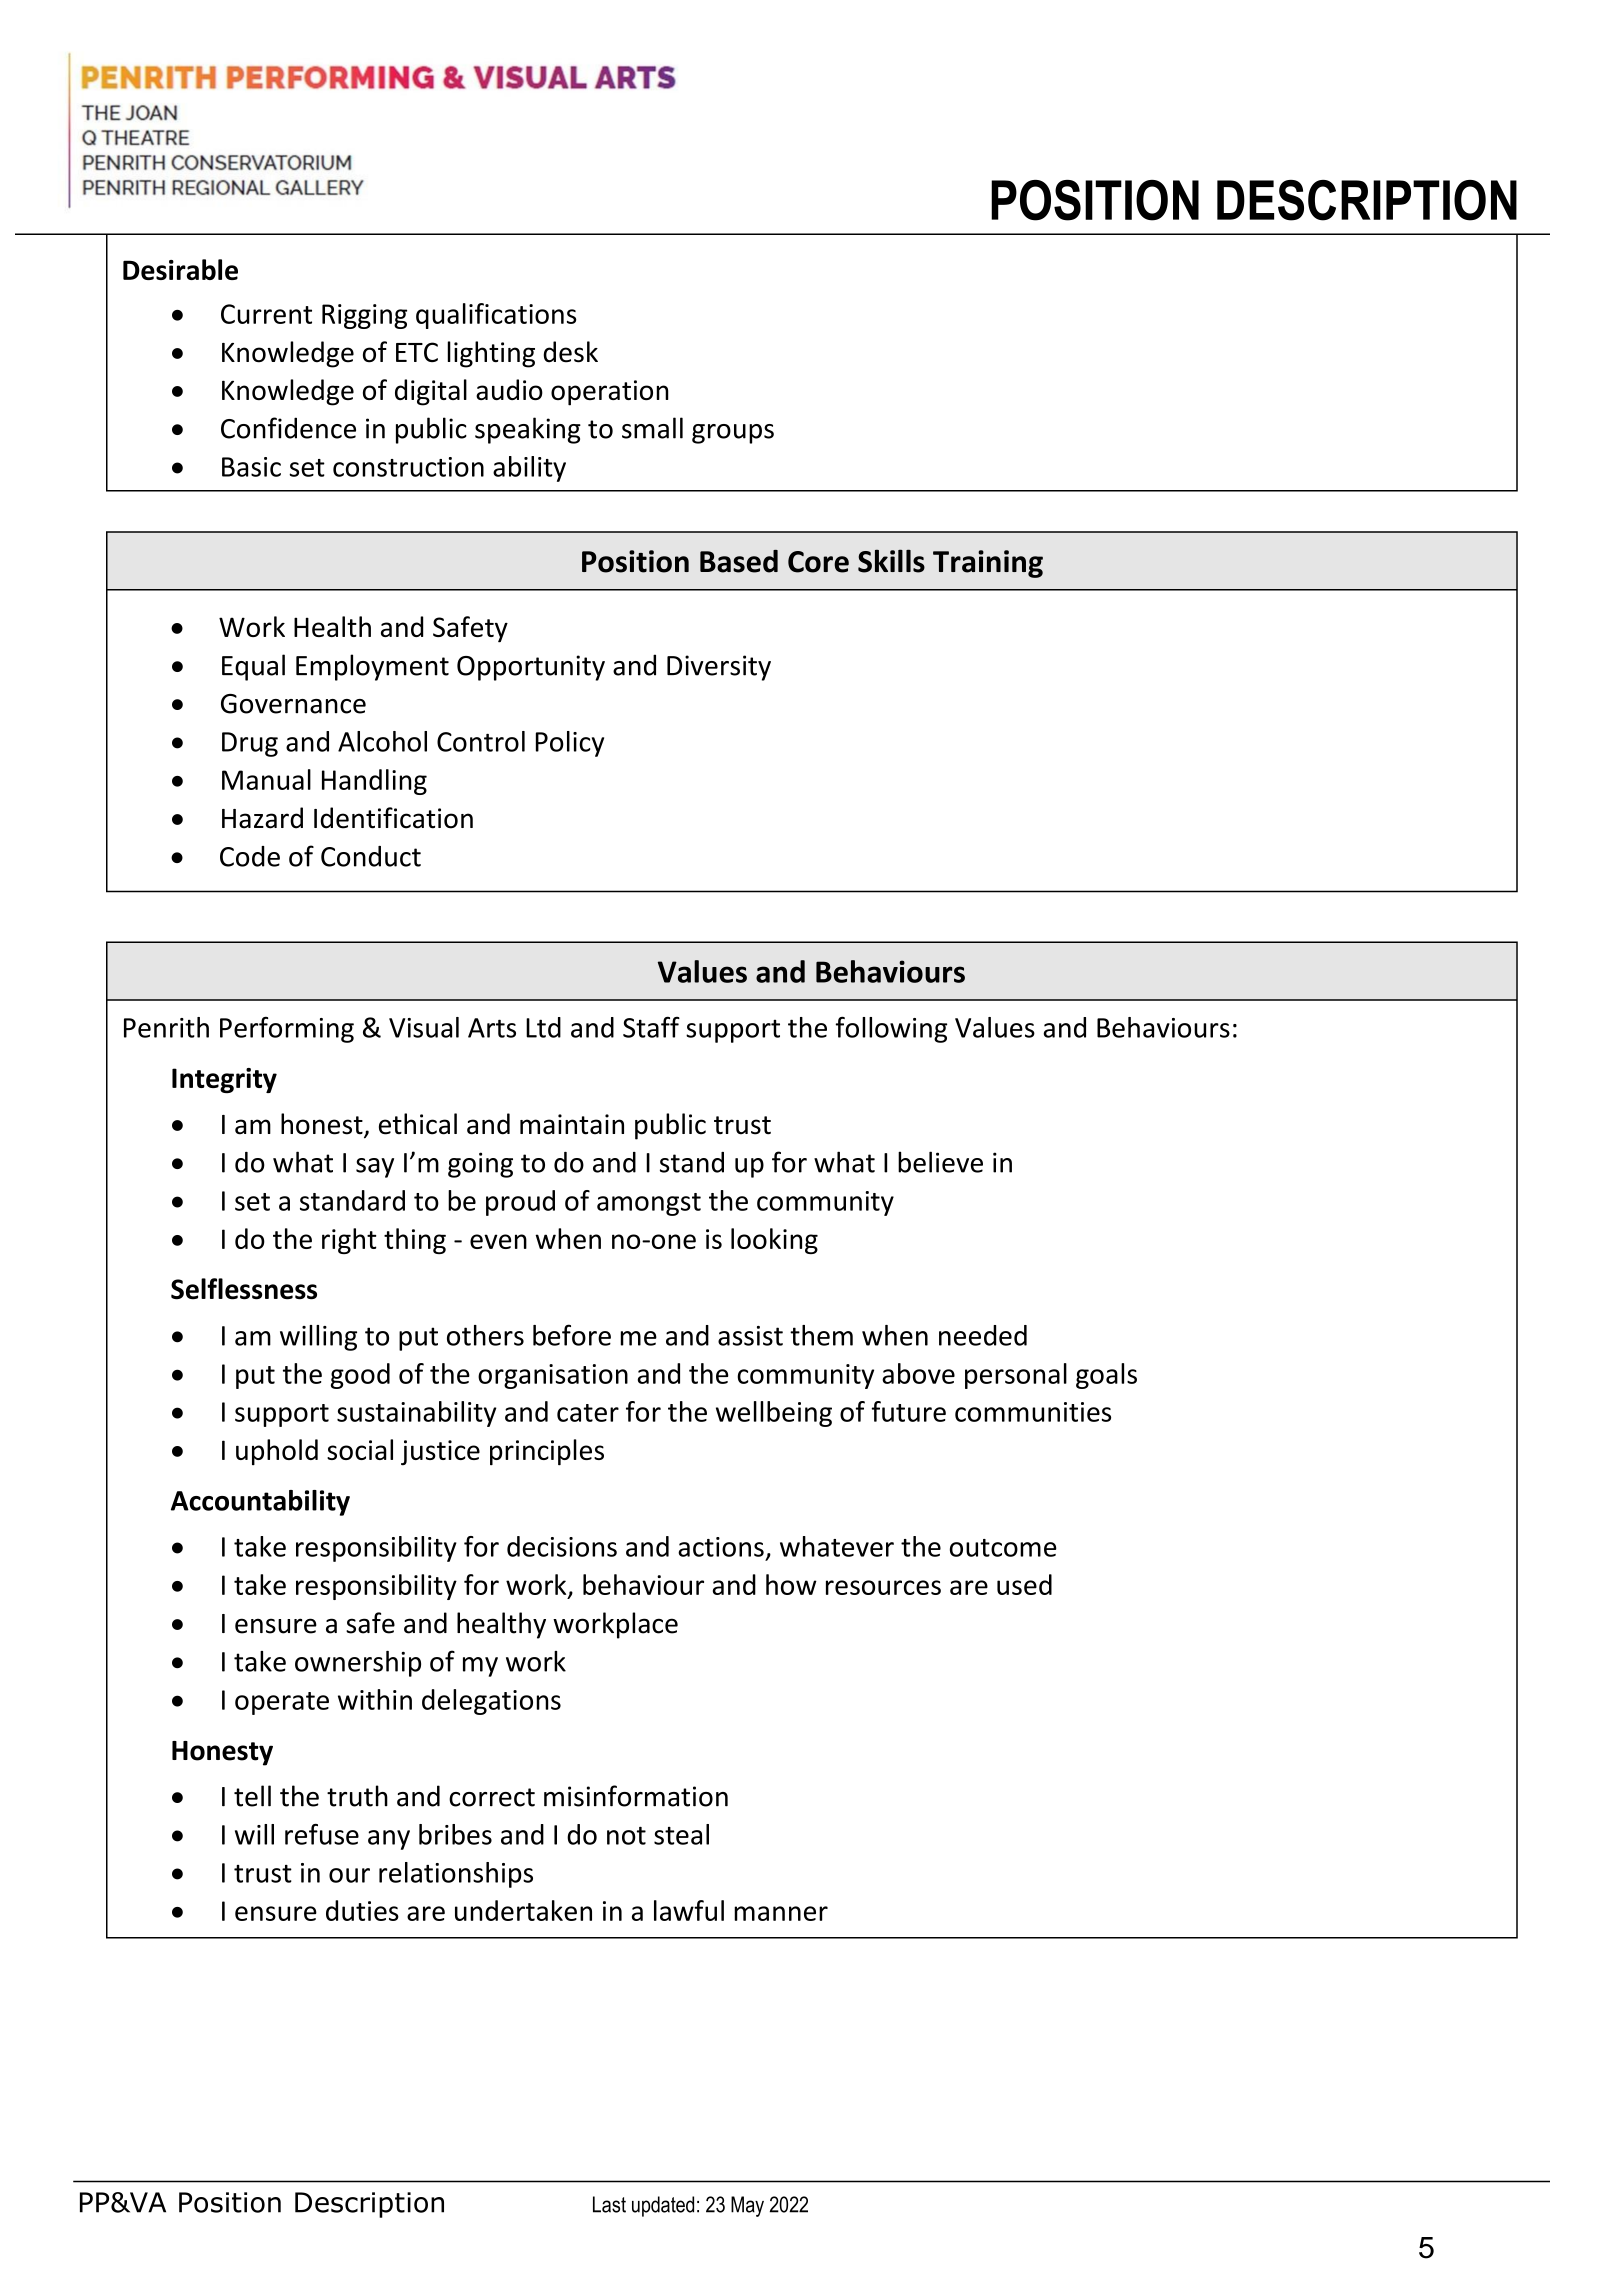 This document has height=2296, width=1623. I want to click on Training, so click(988, 564).
